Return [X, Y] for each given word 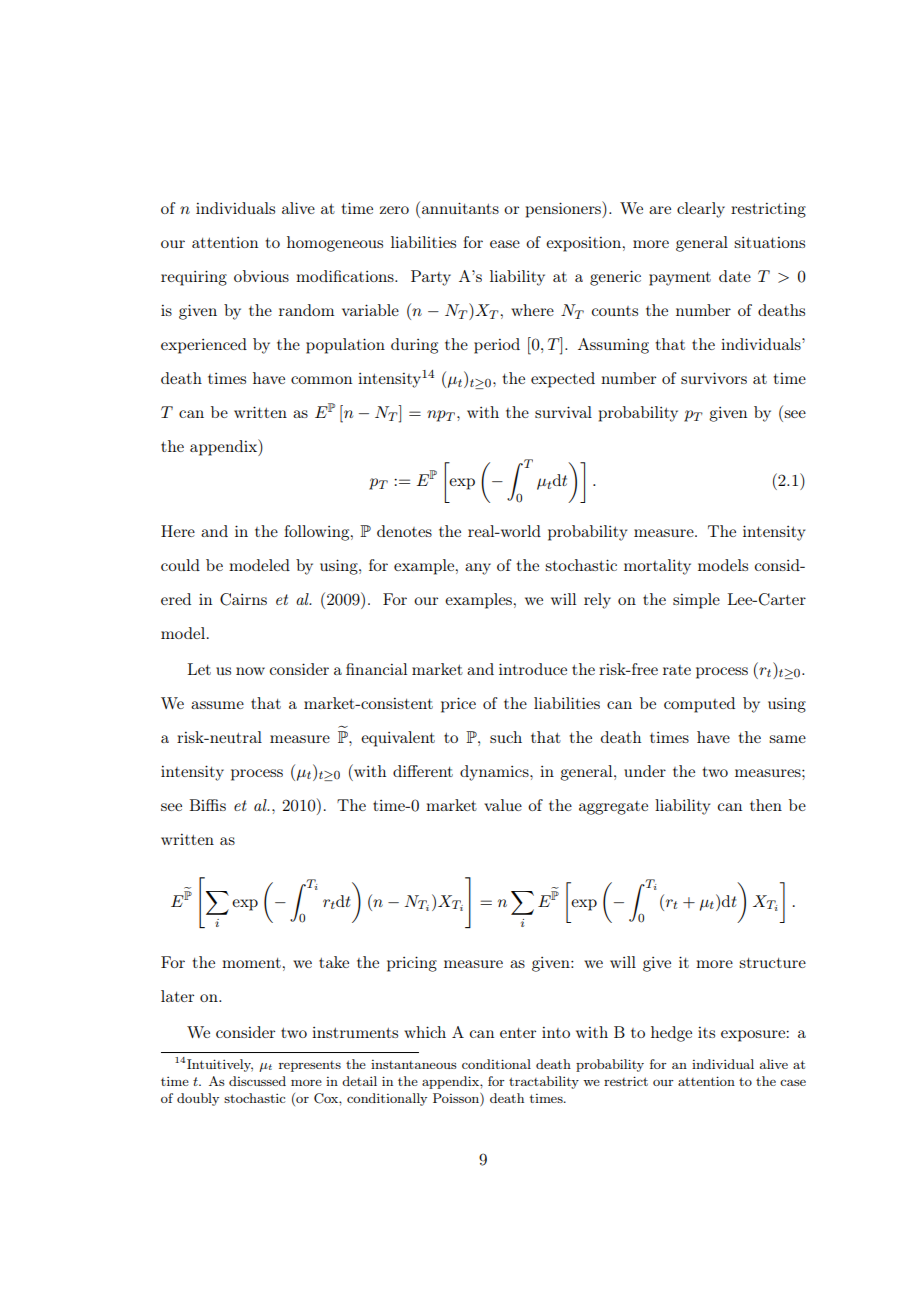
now [250, 671]
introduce [533, 669]
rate [677, 670]
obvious [261, 276]
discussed [257, 1081]
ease [505, 244]
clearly [701, 210]
